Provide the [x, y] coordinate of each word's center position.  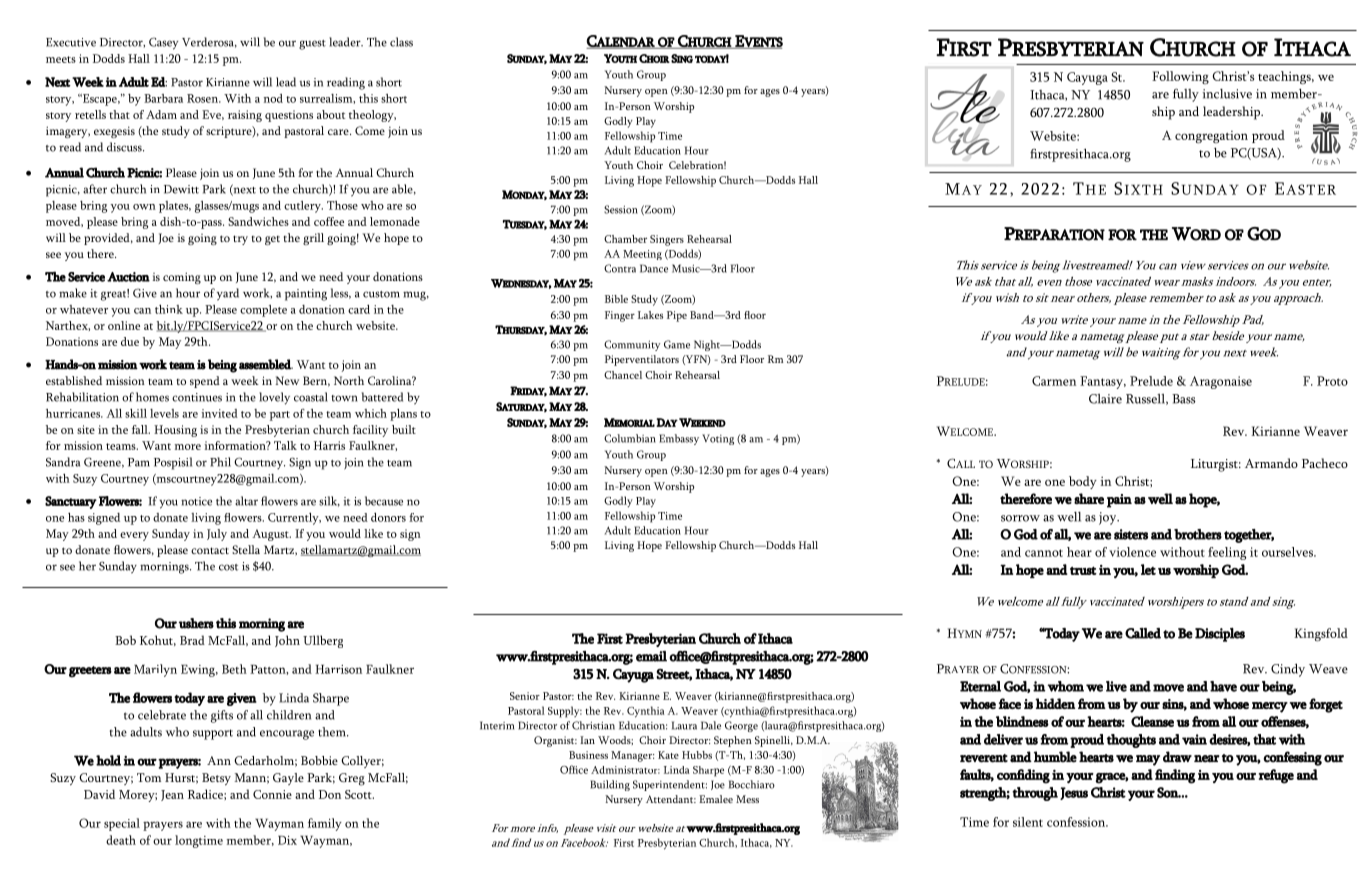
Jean [172, 795]
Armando [1271, 463]
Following [1180, 77]
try [240, 240]
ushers [196, 623]
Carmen [1054, 381]
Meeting [642, 255]
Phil [220, 462]
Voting [718, 439]
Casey [164, 43]
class [401, 42]
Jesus [1074, 793]
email [651, 656]
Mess [747, 799]
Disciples [1220, 635]
